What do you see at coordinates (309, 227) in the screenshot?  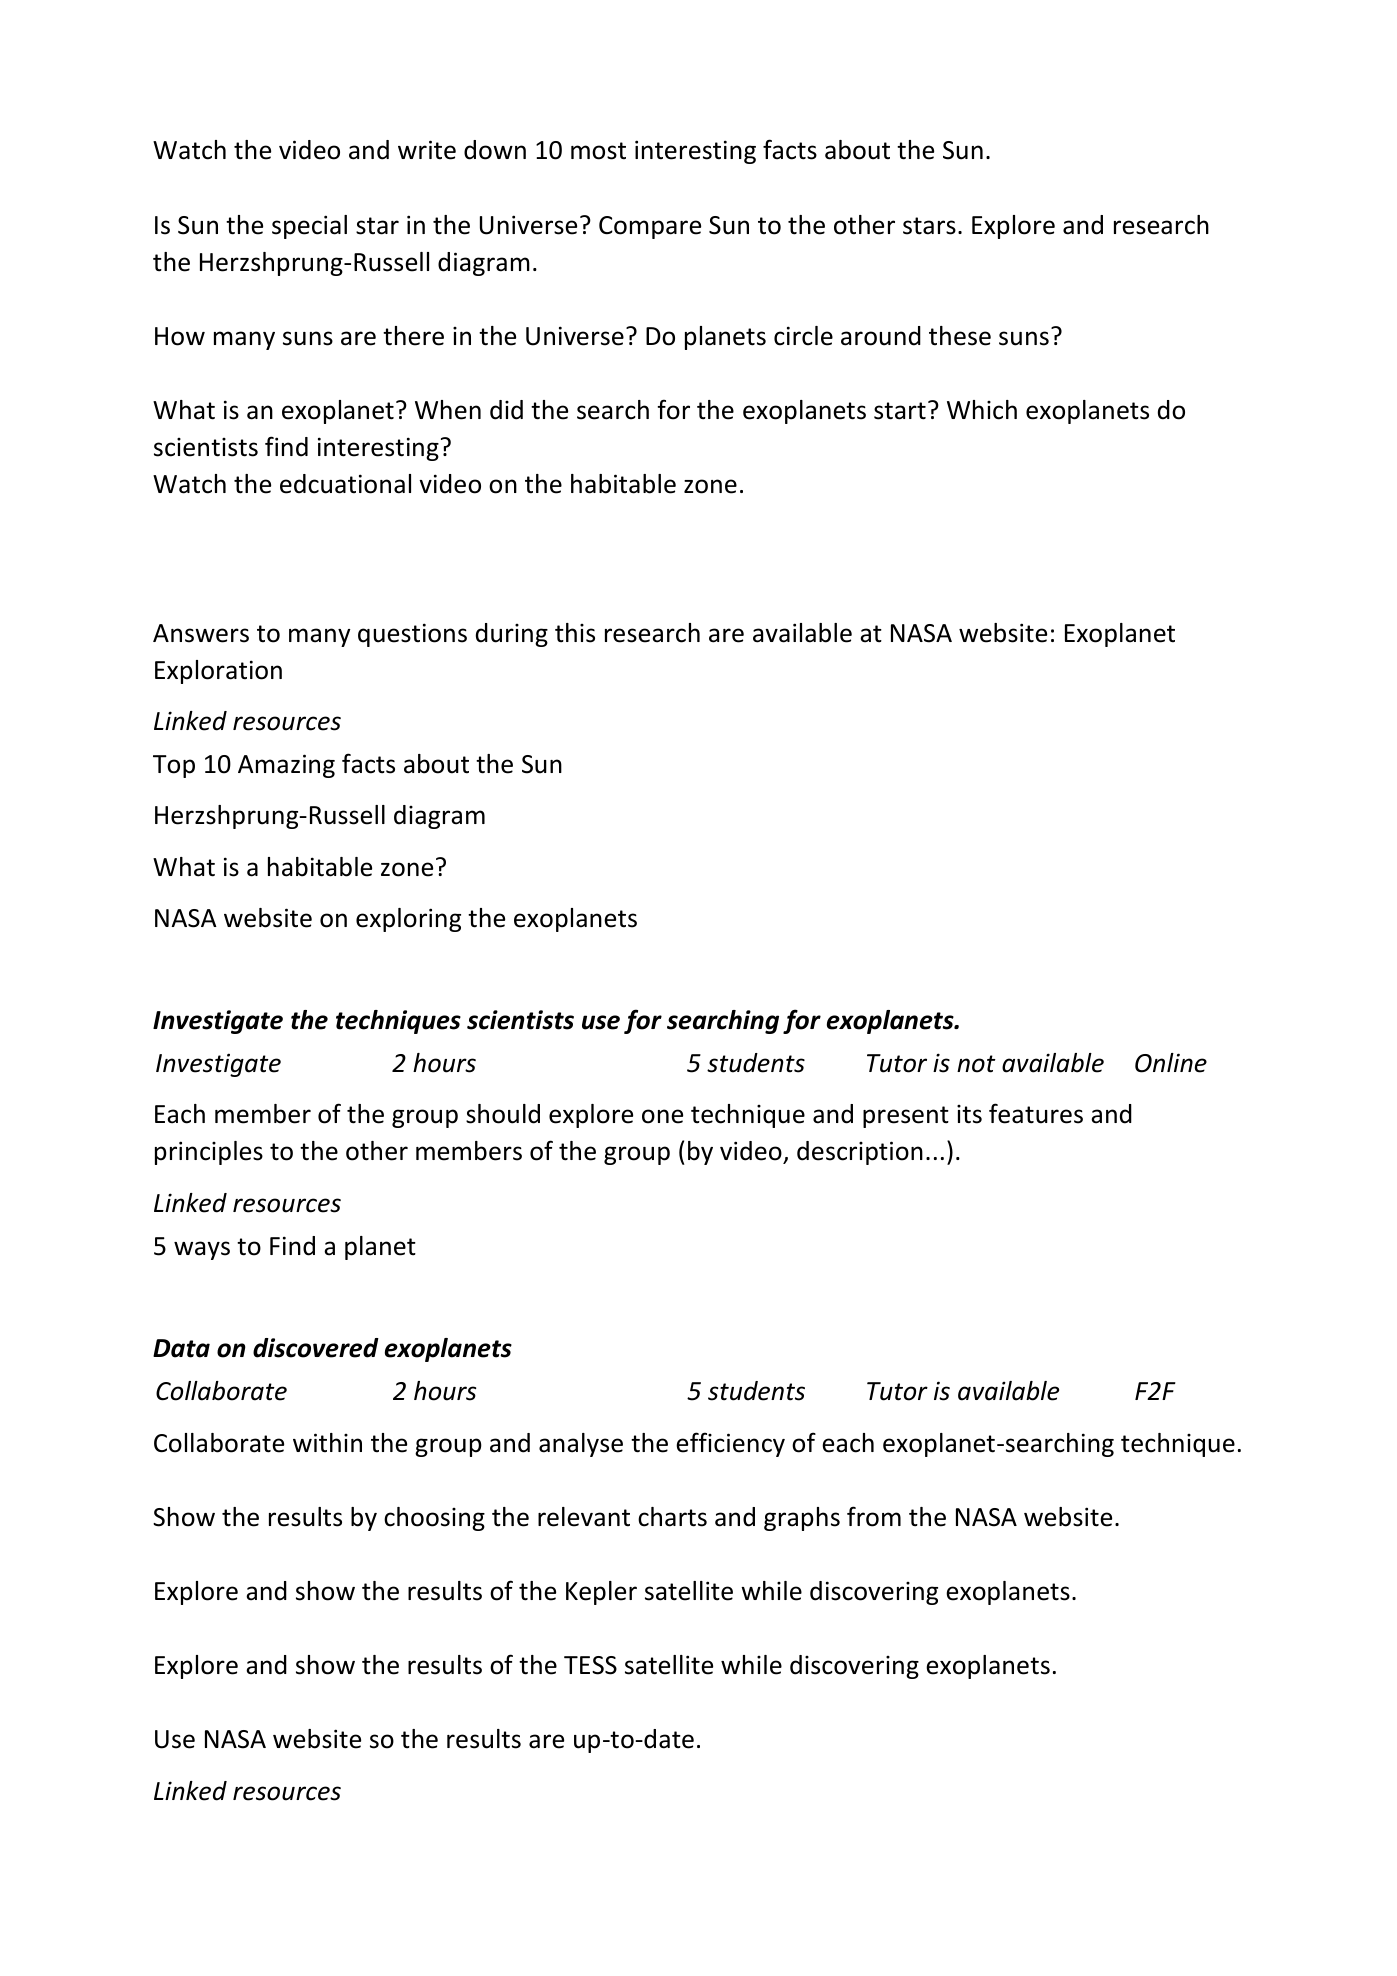 I see `special` at bounding box center [309, 227].
